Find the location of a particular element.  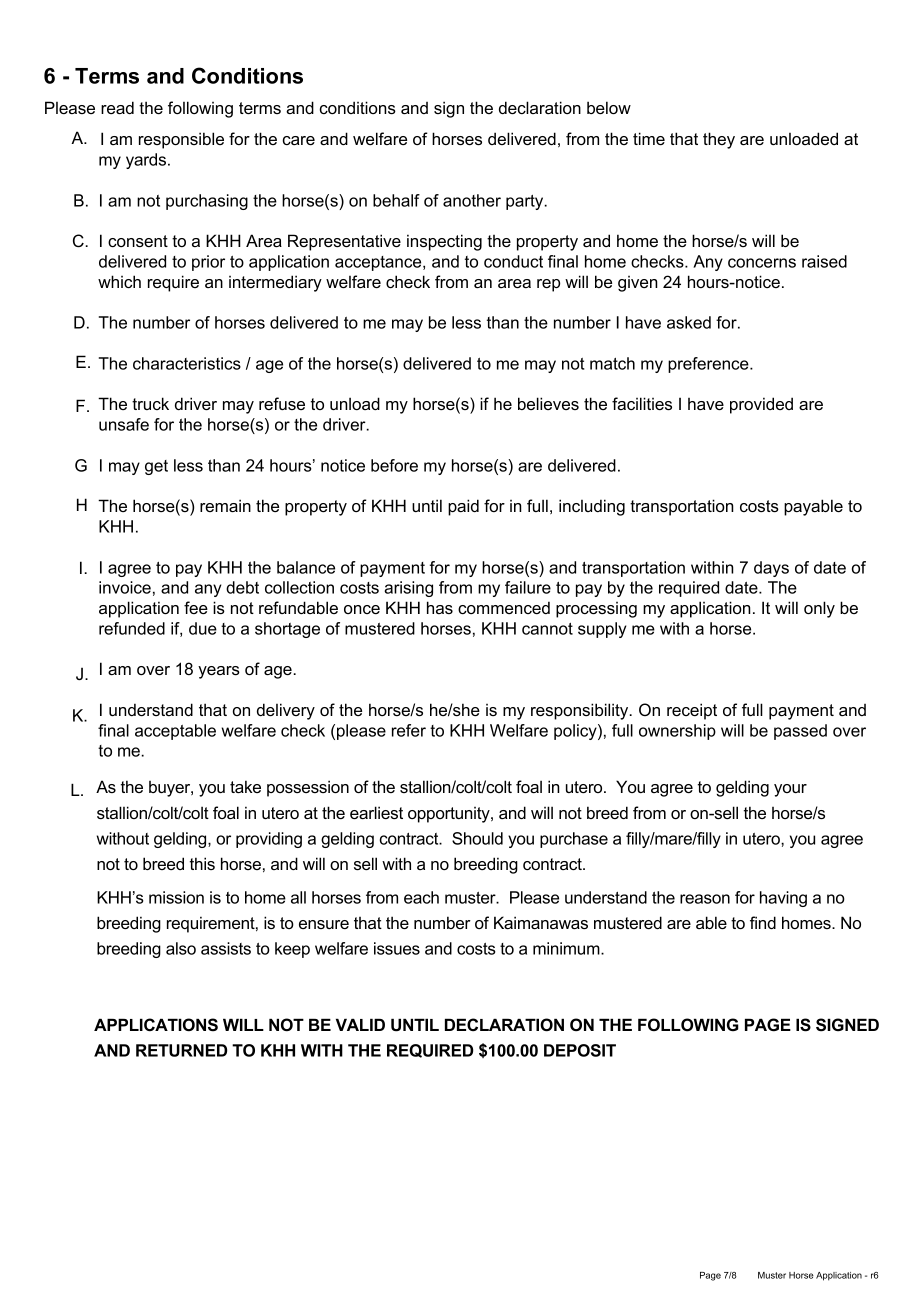

another is located at coordinates (472, 200).
